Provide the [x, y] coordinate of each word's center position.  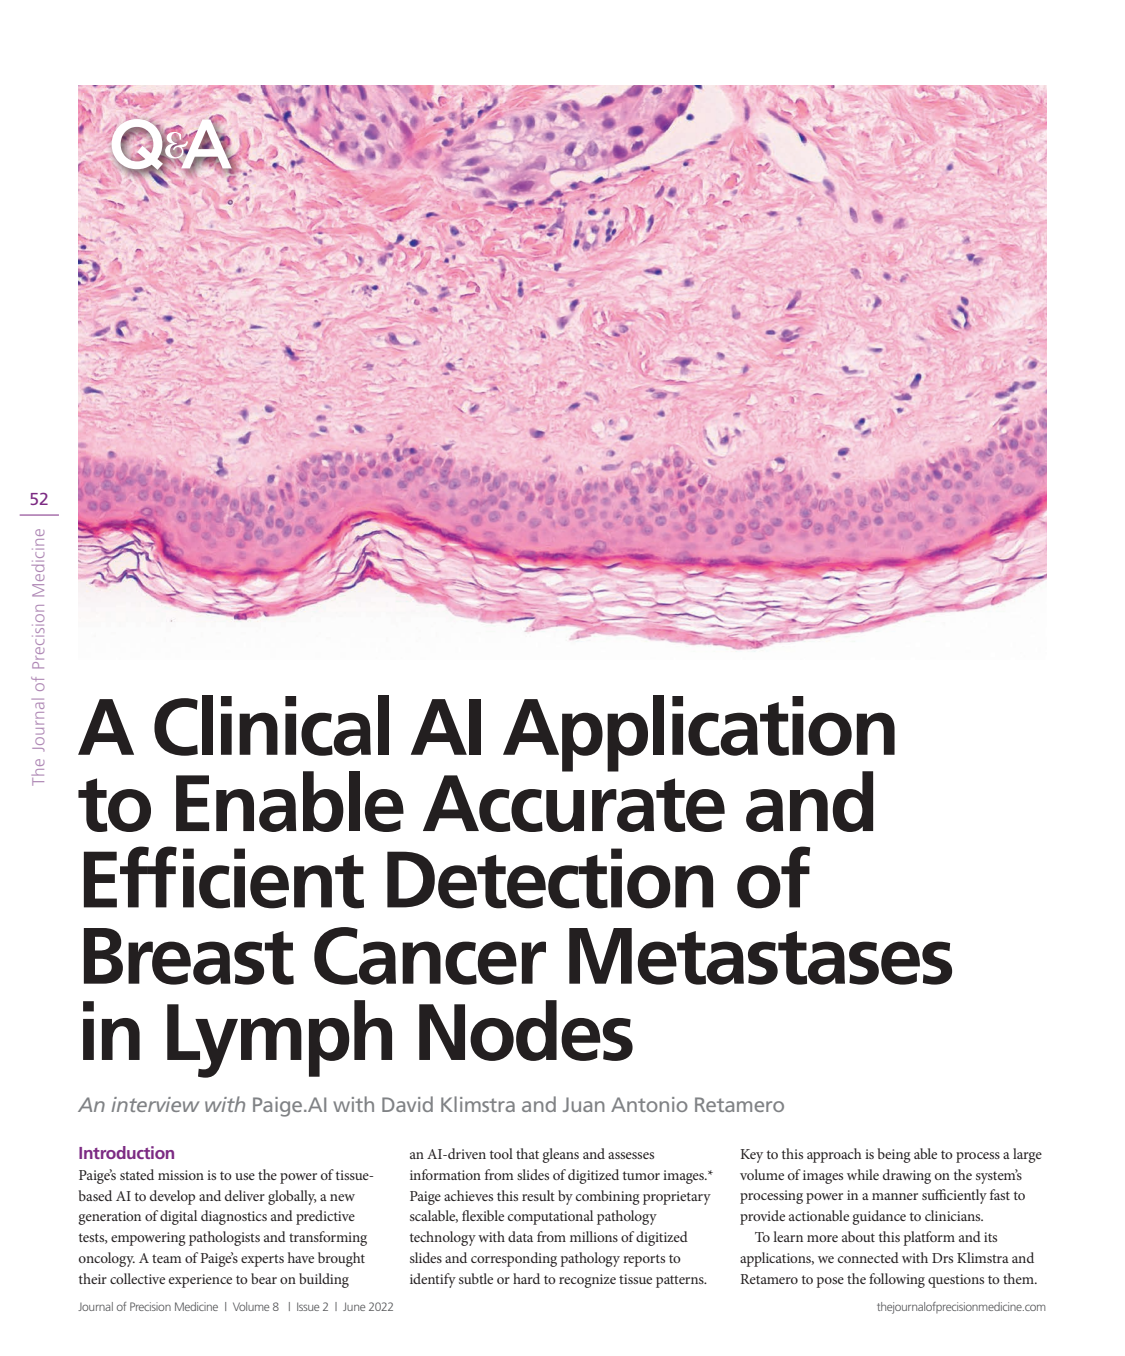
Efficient [224, 877]
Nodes [526, 1030]
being [894, 1155]
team [167, 1258]
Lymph [279, 1039]
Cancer [430, 956]
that [527, 1153]
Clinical [271, 725]
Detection [550, 878]
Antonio [649, 1104]
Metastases [760, 956]
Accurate [574, 803]
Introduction [126, 1152]
